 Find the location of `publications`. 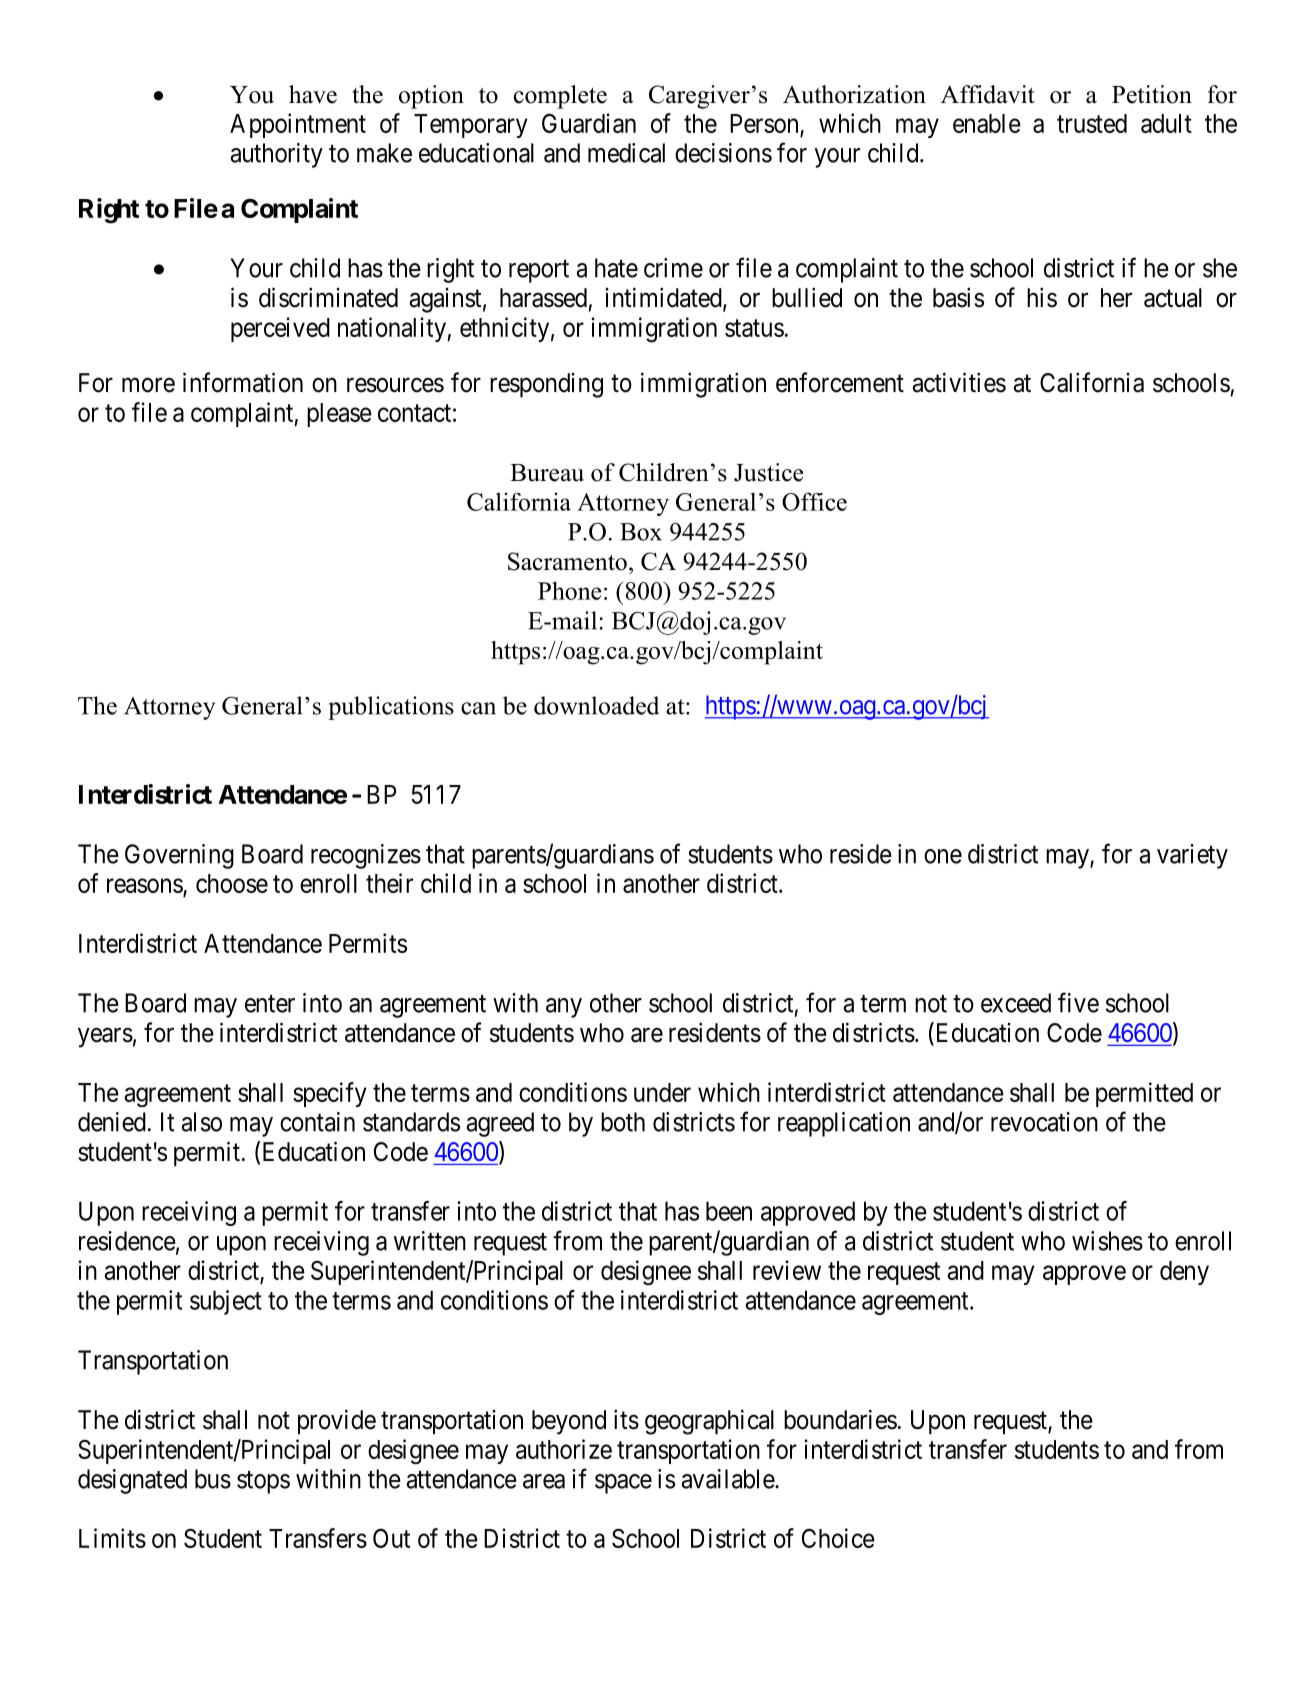

publications is located at coordinates (391, 708).
